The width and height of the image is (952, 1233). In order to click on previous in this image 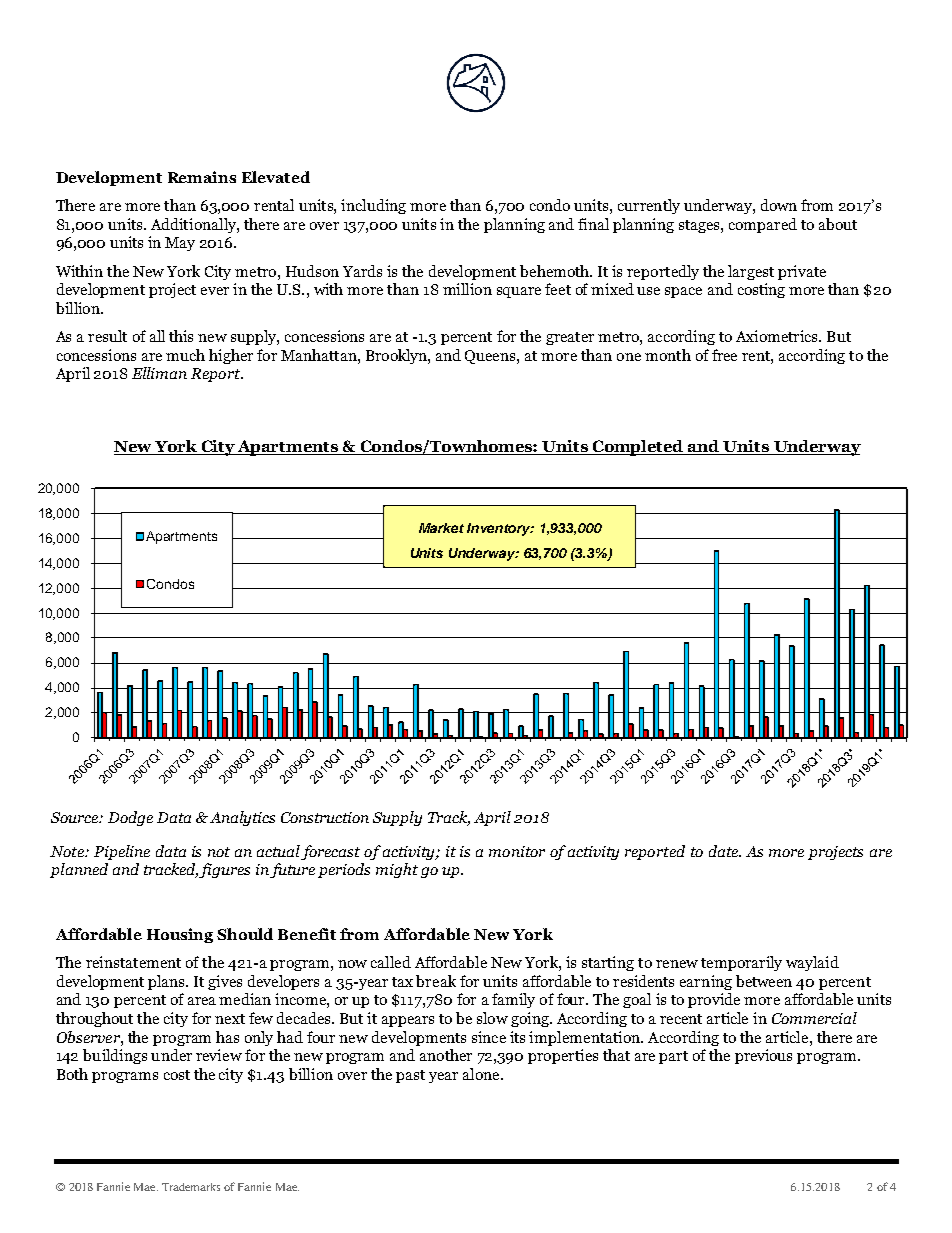, I will do `click(763, 1056)`.
